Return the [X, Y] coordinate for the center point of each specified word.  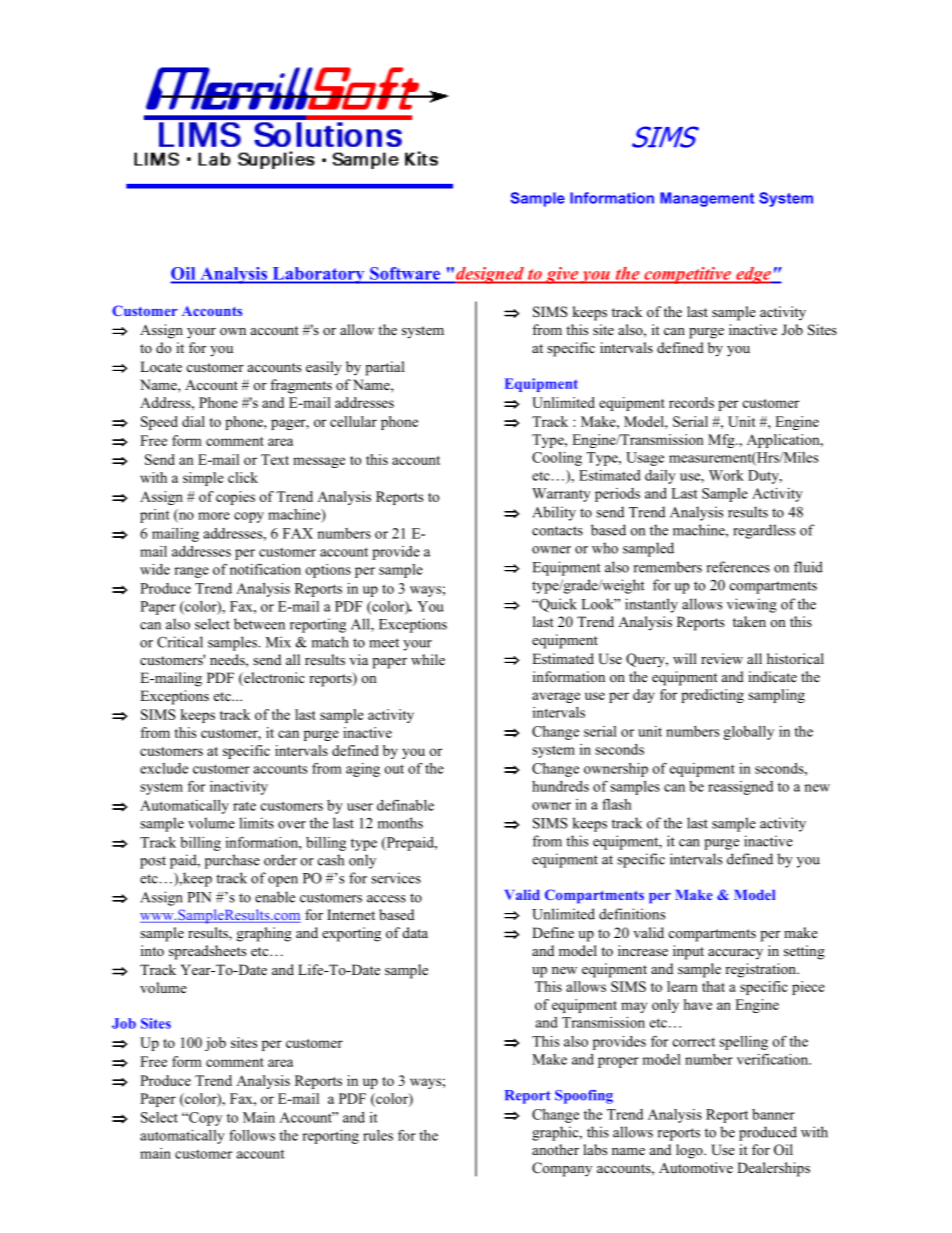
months [400, 823]
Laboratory [318, 275]
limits [256, 823]
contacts [557, 531]
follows [252, 1135]
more [214, 516]
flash [616, 804]
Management [707, 199]
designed [490, 275]
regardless [764, 531]
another [555, 1149]
